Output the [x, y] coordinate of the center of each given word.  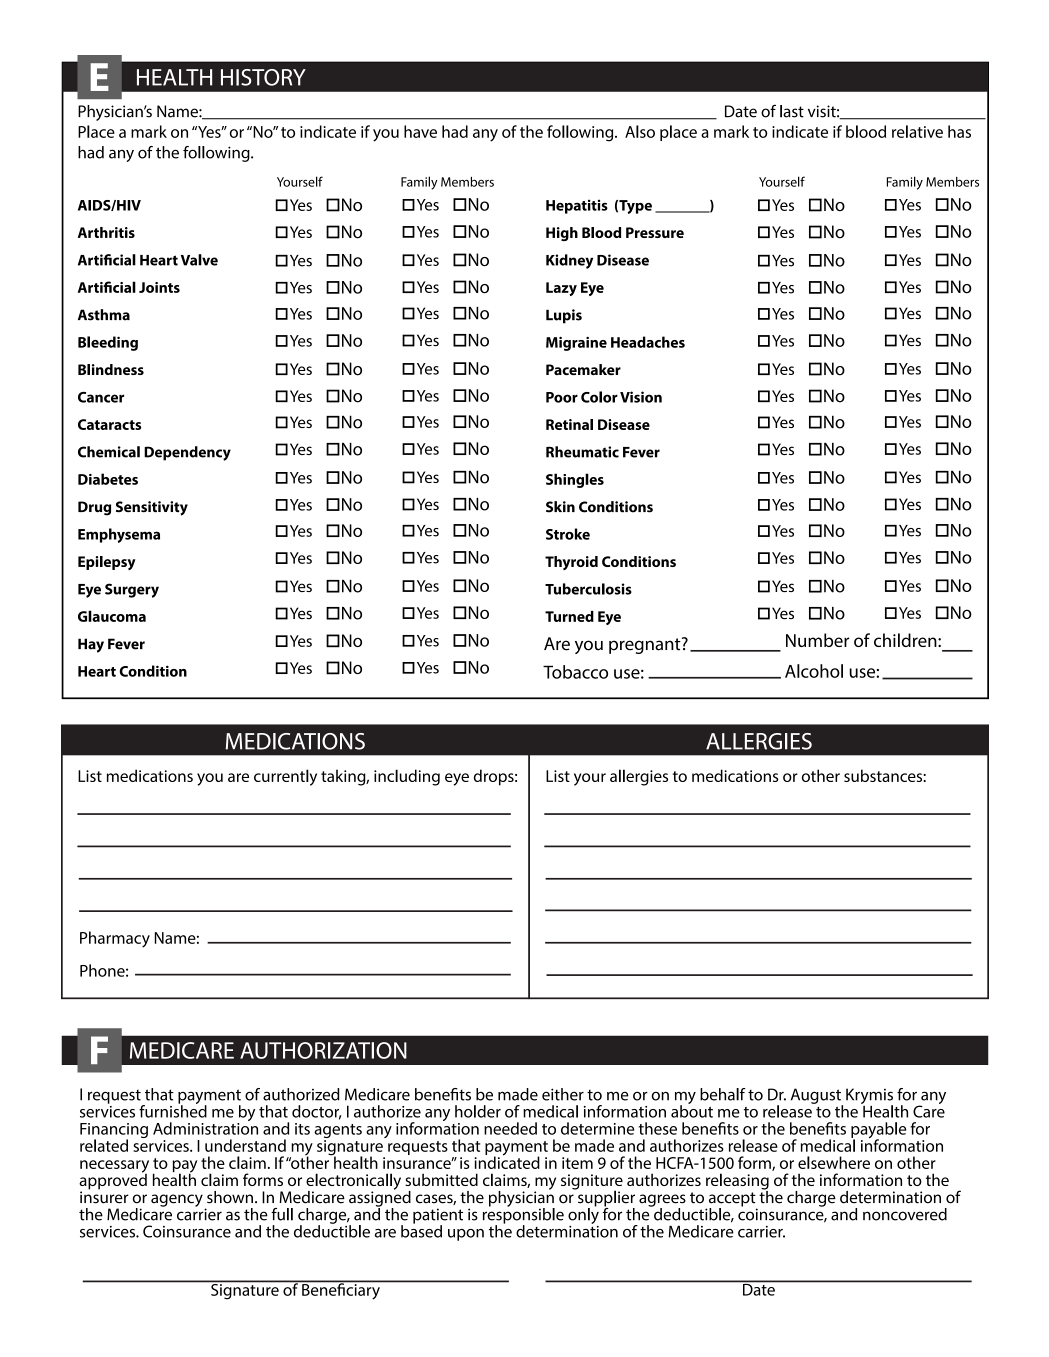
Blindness [111, 369]
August [817, 1097]
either [563, 1094]
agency [177, 1200]
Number [817, 640]
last [792, 111]
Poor [562, 397]
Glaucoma [112, 616]
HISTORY [263, 77]
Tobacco [575, 672]
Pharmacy [115, 939]
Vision [641, 397]
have [420, 131]
